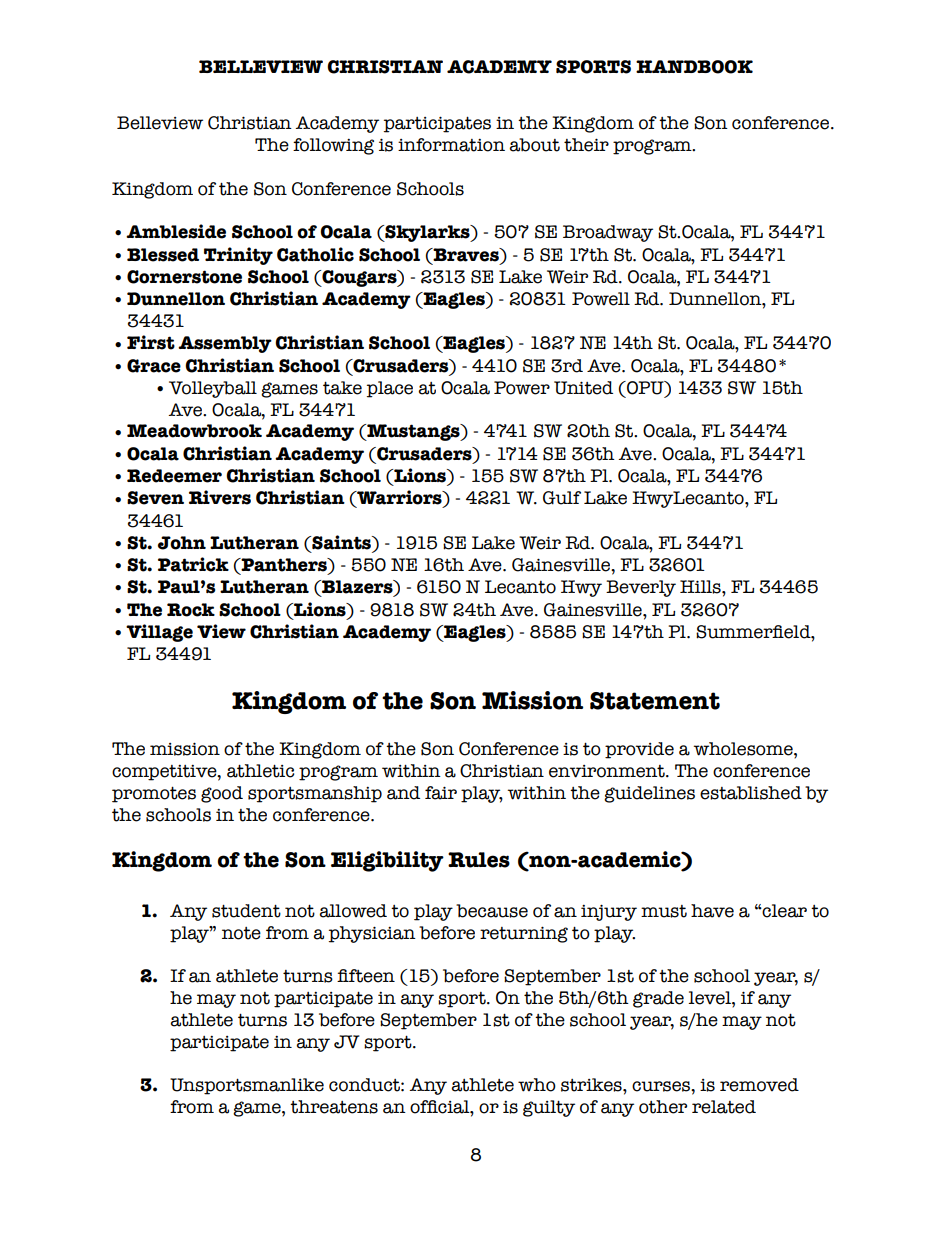  I want to click on guilty, so click(549, 1108).
